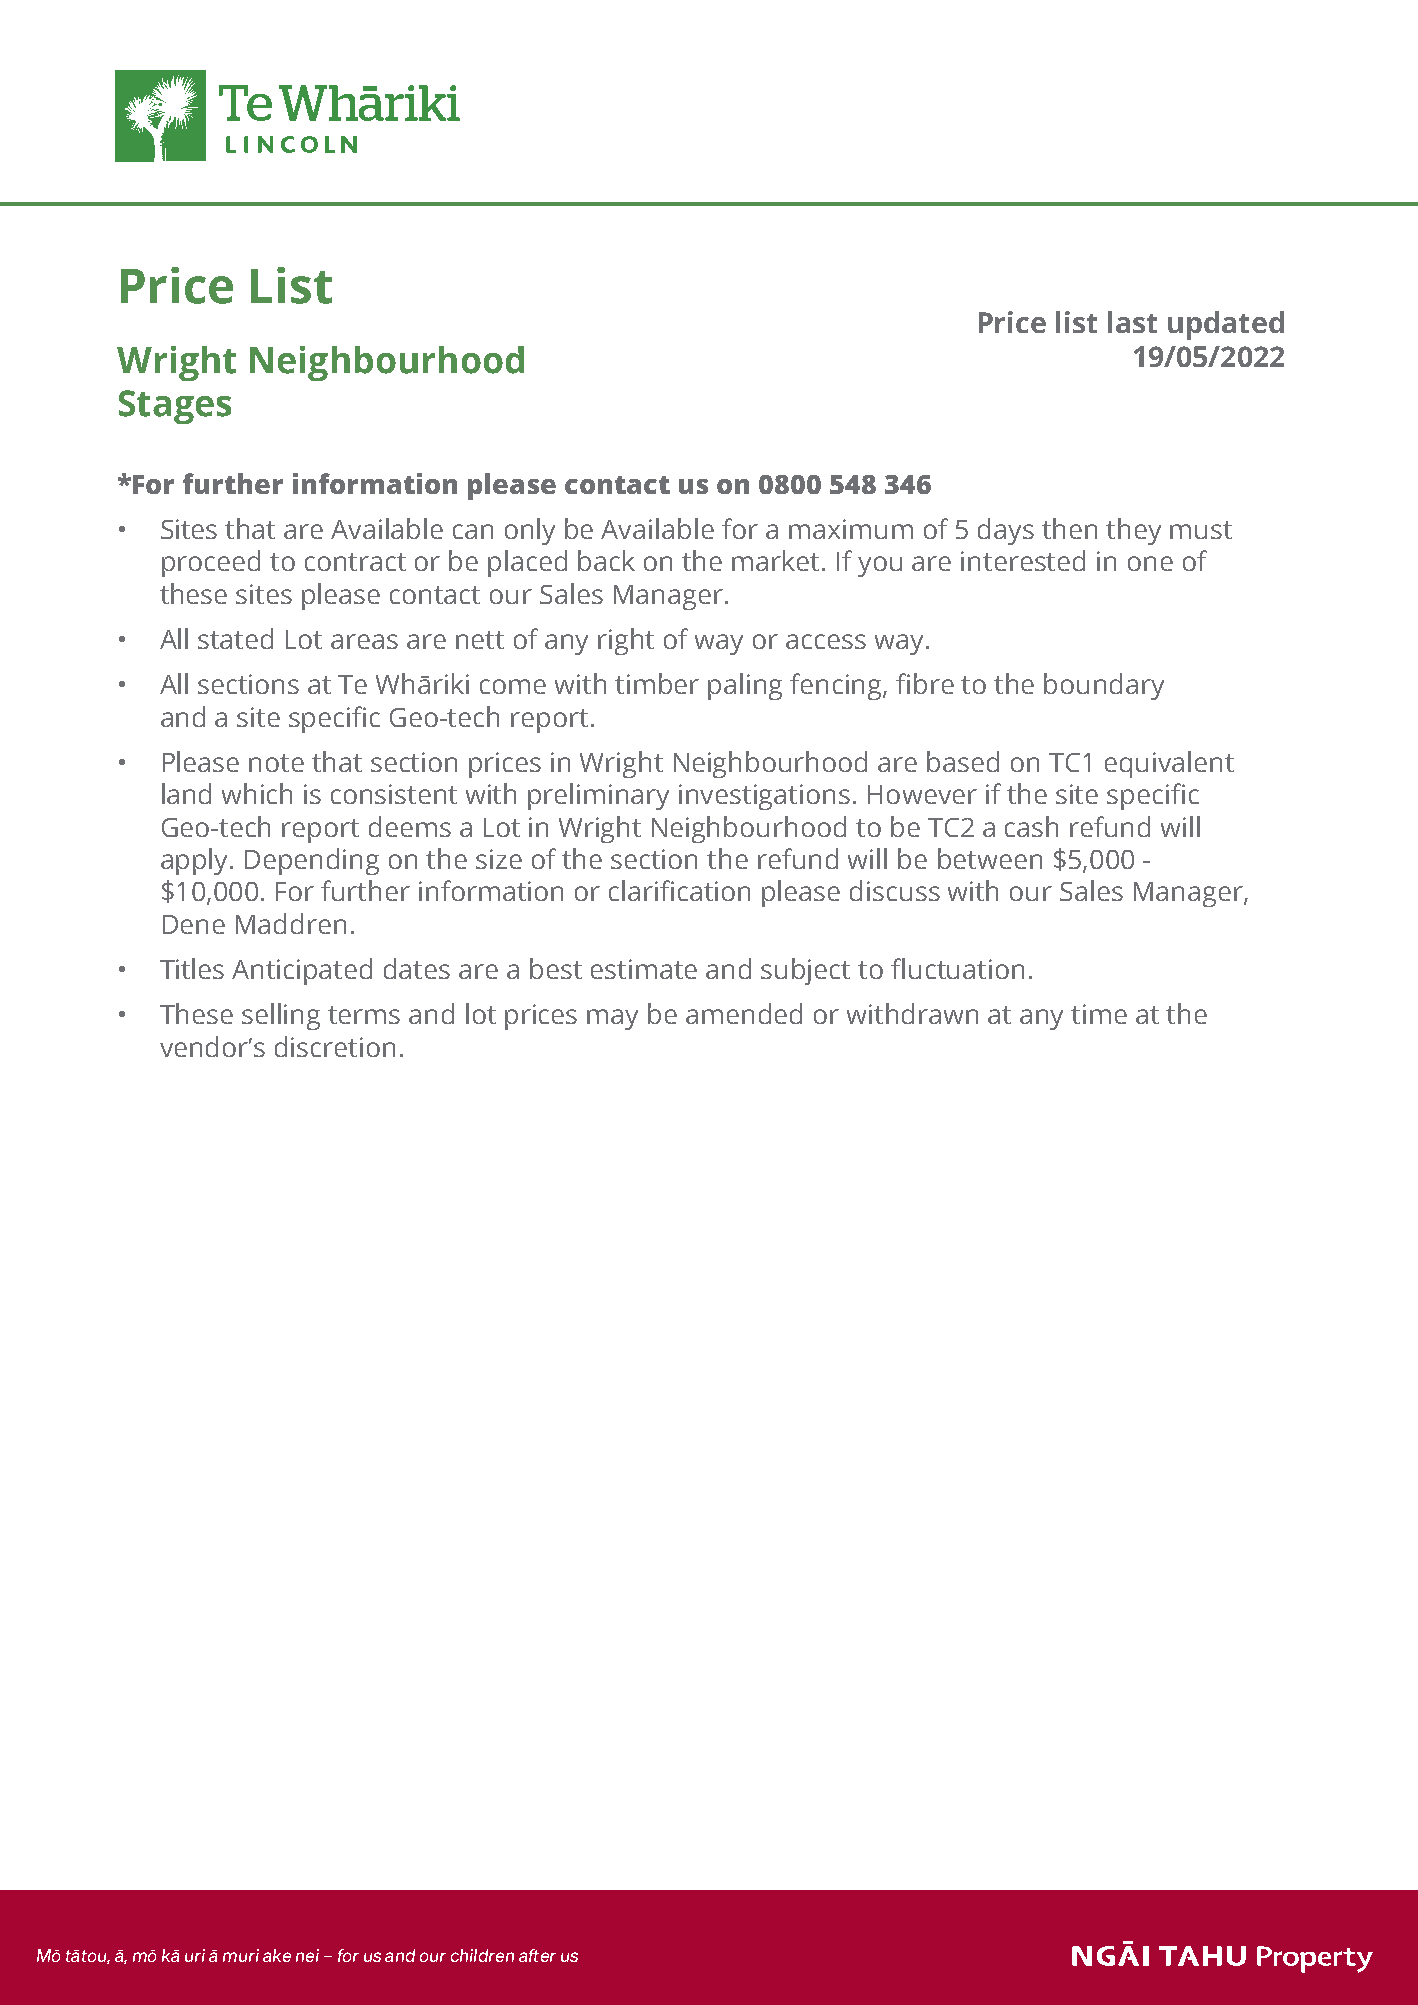  I want to click on Stages, so click(175, 407).
